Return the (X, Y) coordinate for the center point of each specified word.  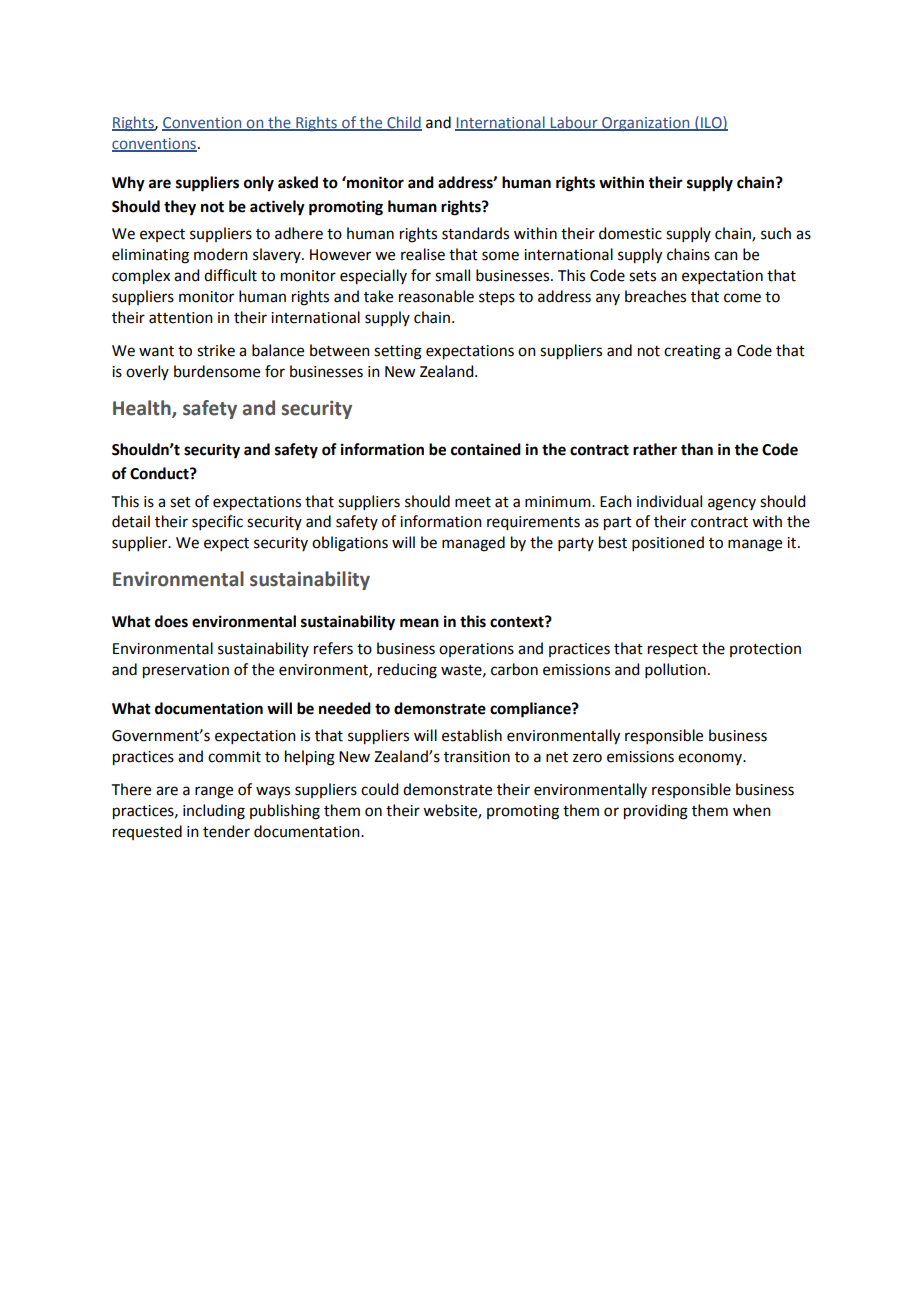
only (259, 184)
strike (216, 350)
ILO (711, 123)
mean (419, 623)
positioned (668, 543)
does (171, 621)
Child (403, 123)
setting (398, 352)
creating (692, 352)
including (214, 812)
